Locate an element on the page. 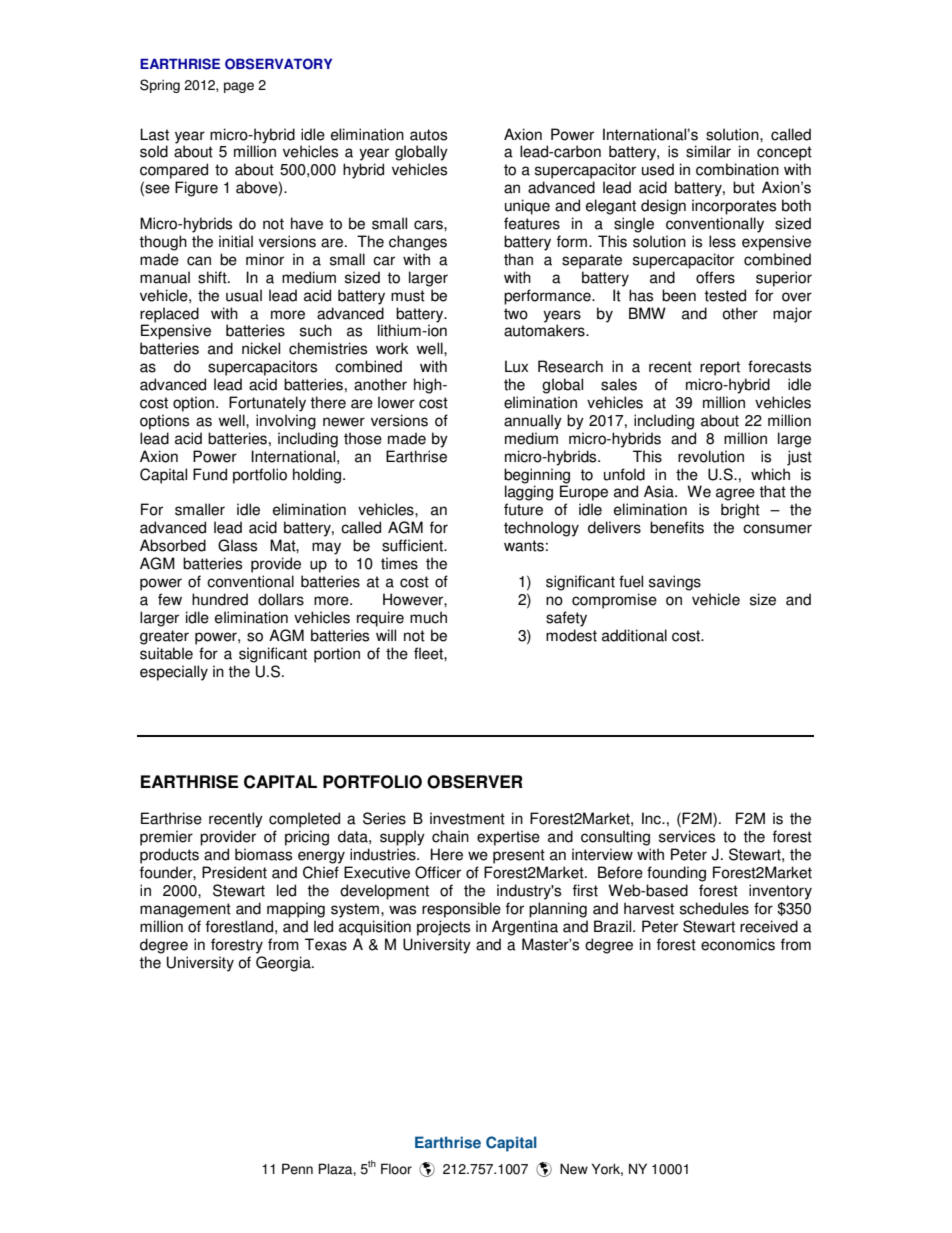 Image resolution: width=952 pixels, height=1233 pixels. savings is located at coordinates (675, 583).
